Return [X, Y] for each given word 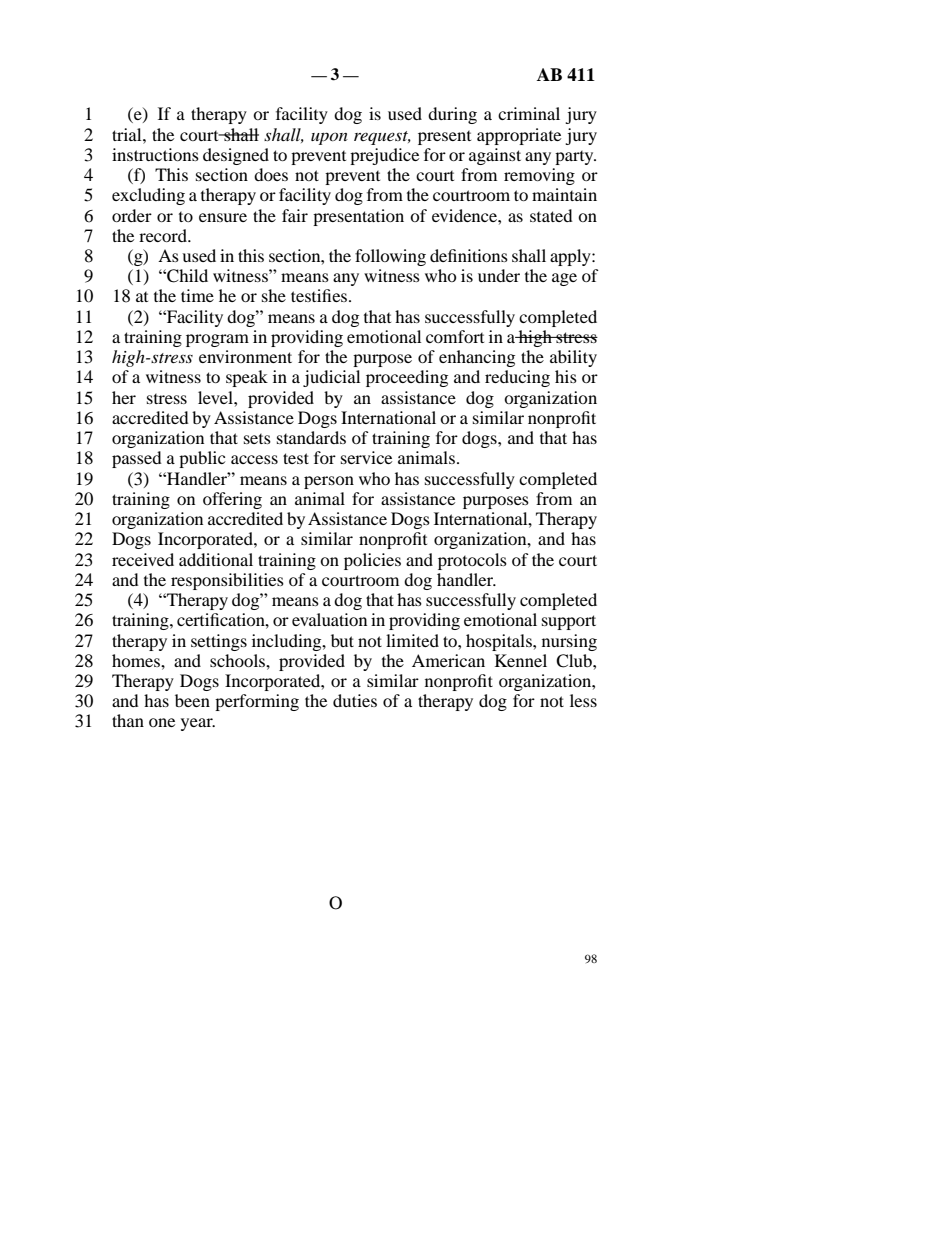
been [192, 700]
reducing [517, 378]
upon [329, 138]
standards [311, 437]
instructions [155, 154]
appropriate [519, 136]
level [216, 397]
